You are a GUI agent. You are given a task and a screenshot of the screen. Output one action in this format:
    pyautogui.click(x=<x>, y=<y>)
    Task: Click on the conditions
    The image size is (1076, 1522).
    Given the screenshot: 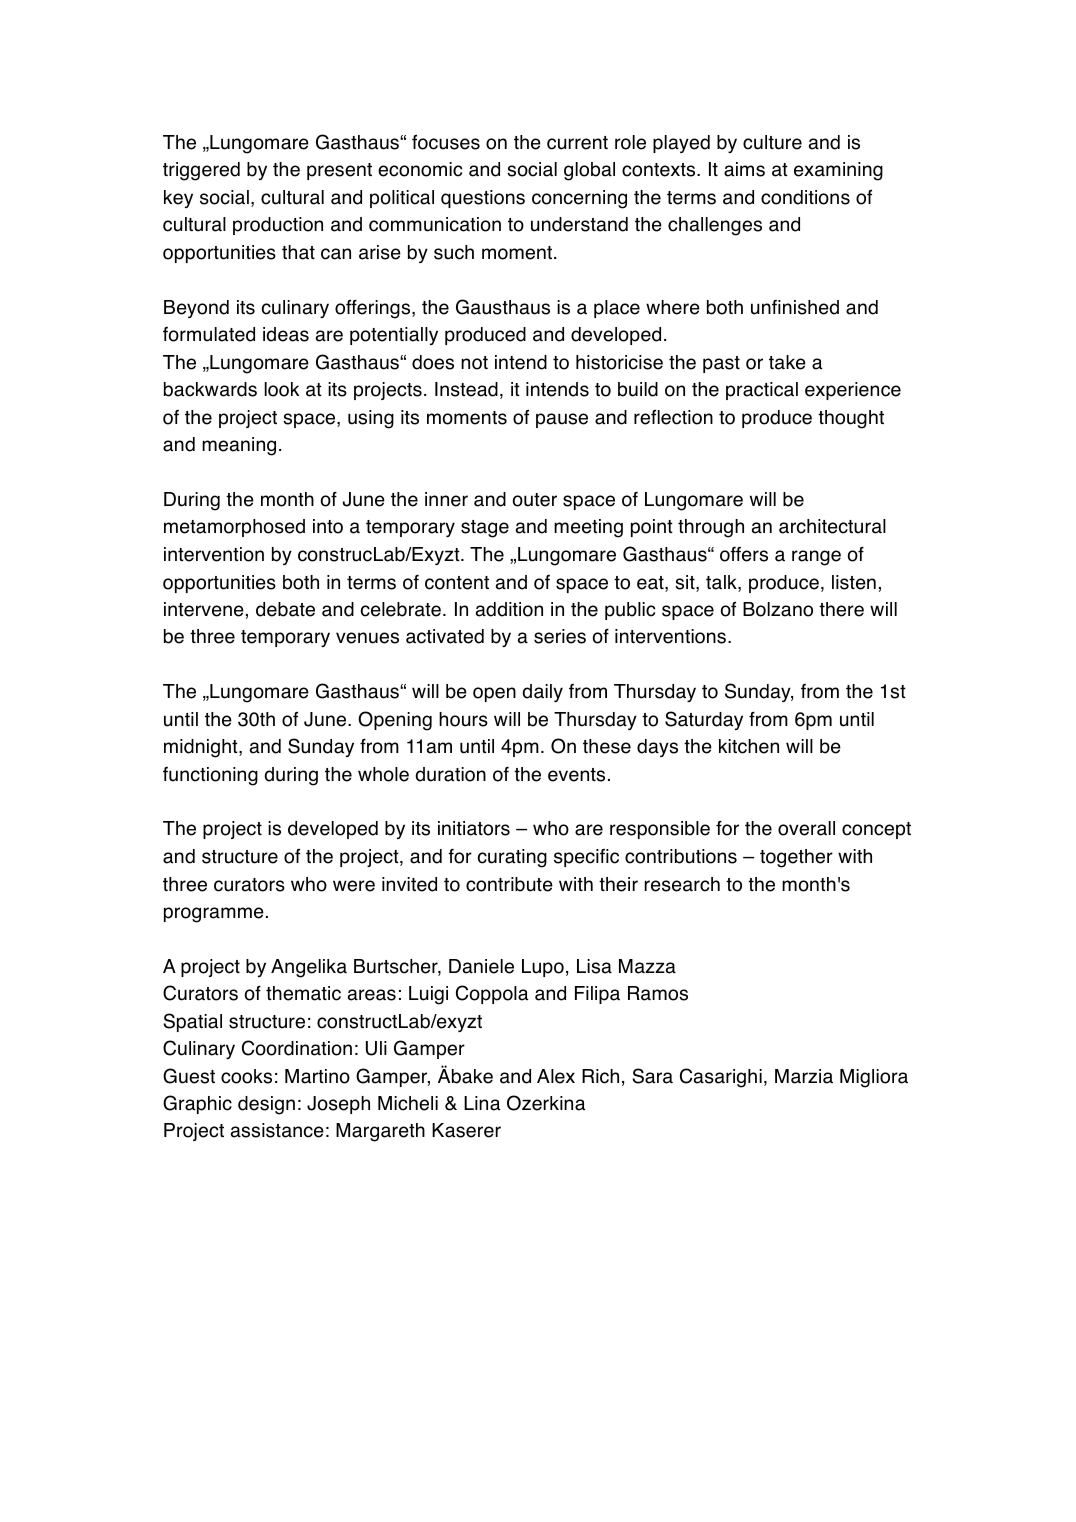 What is the action you would take?
    pyautogui.click(x=805, y=197)
